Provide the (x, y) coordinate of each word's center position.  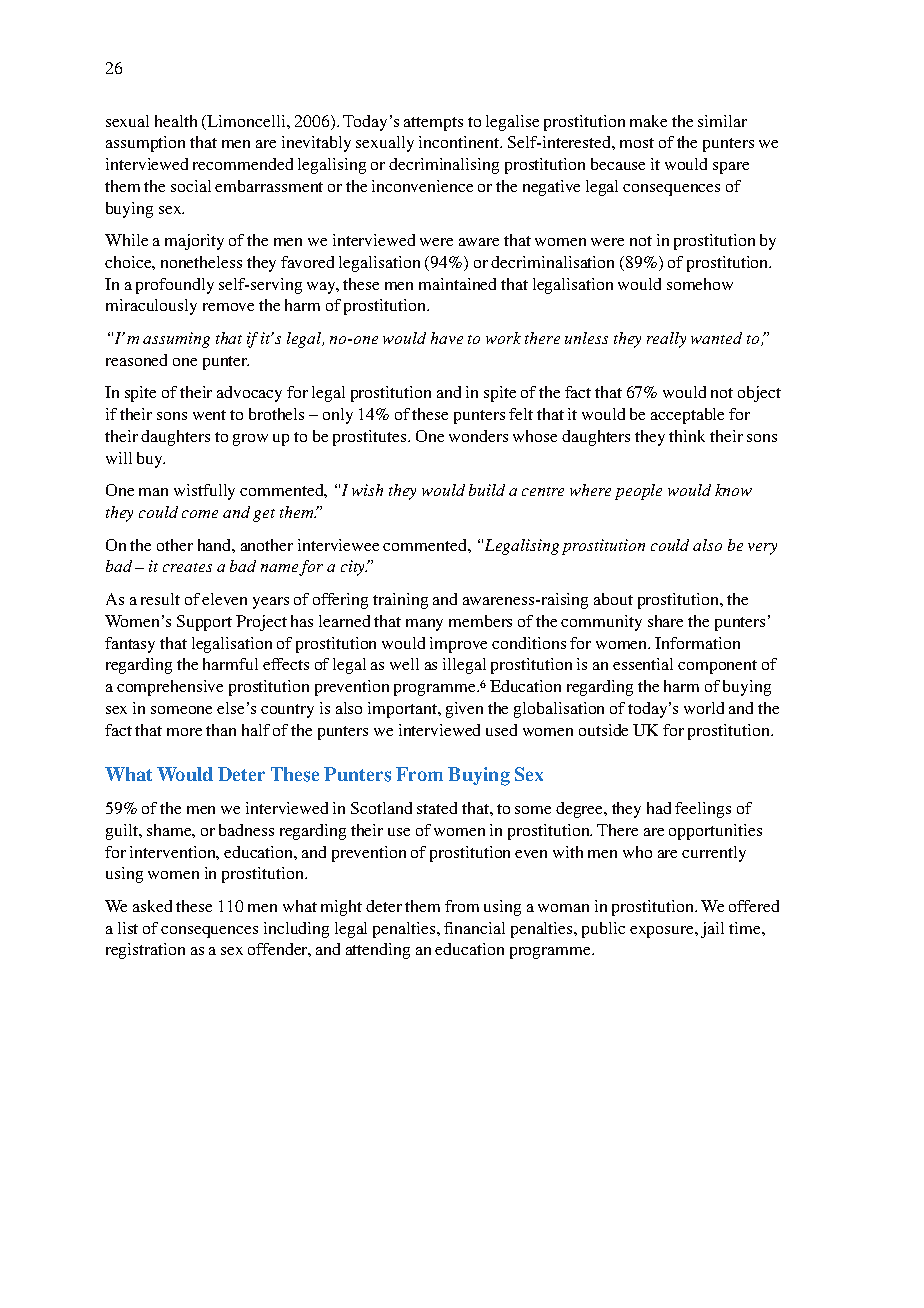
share (665, 621)
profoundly (175, 286)
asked (152, 906)
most (637, 143)
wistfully (204, 492)
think (687, 436)
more (184, 732)
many (424, 625)
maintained (457, 284)
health (176, 121)
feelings (703, 810)
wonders (478, 436)
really (666, 340)
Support (204, 623)
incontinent (460, 142)
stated (437, 808)
